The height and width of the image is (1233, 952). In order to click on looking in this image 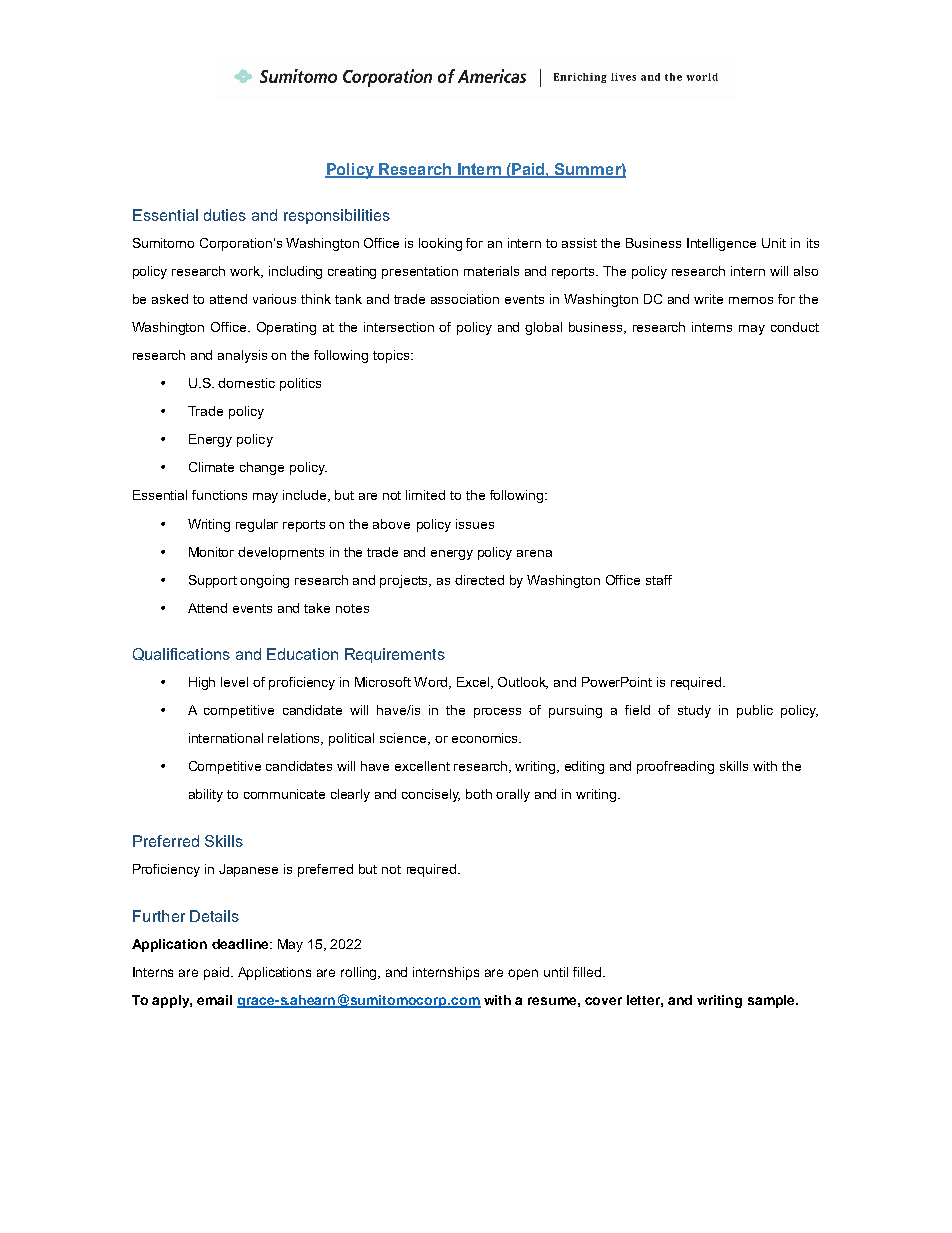, I will do `click(440, 244)`.
